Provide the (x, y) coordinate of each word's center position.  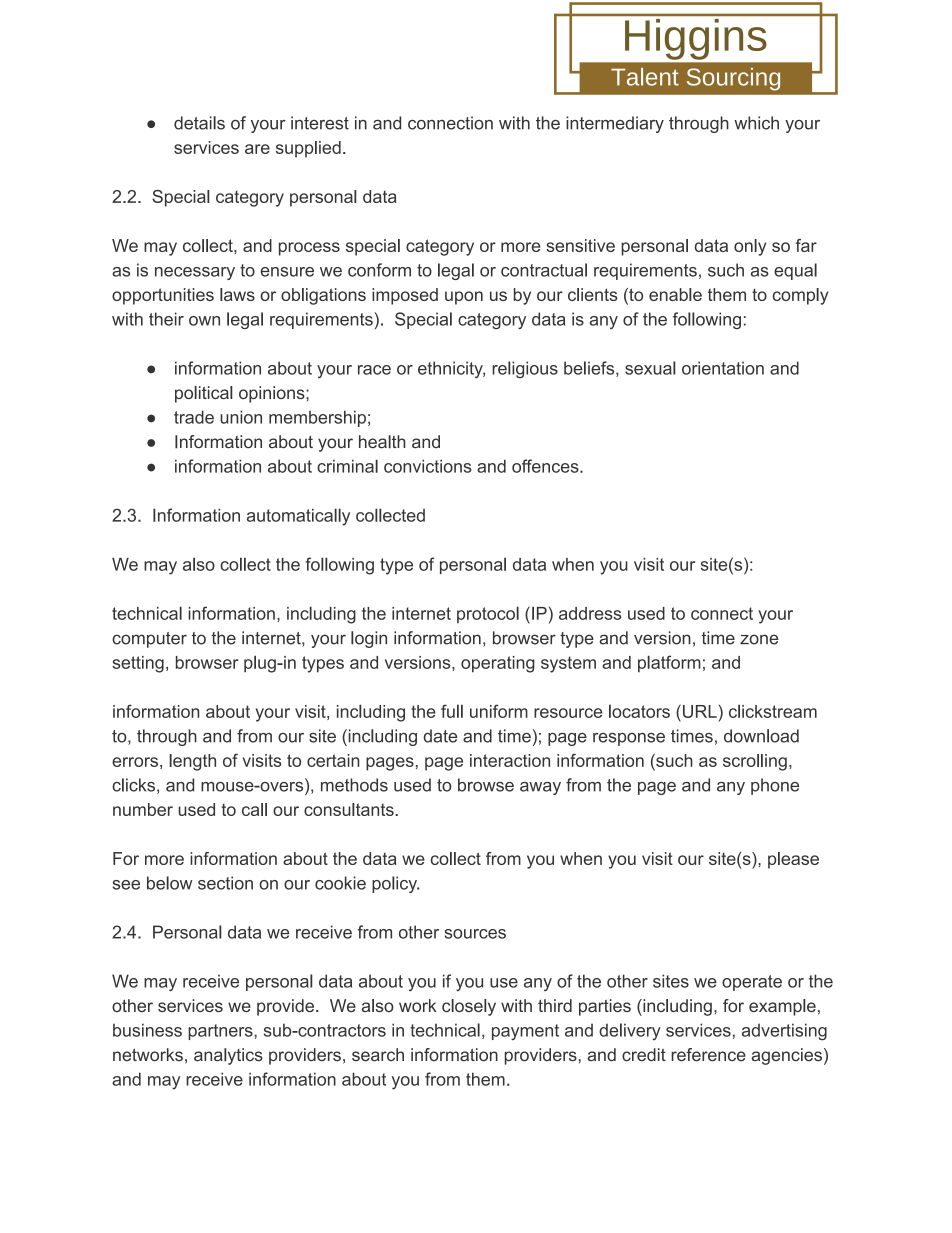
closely (469, 1007)
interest (320, 123)
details (199, 123)
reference (708, 1055)
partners (221, 1032)
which (756, 123)
